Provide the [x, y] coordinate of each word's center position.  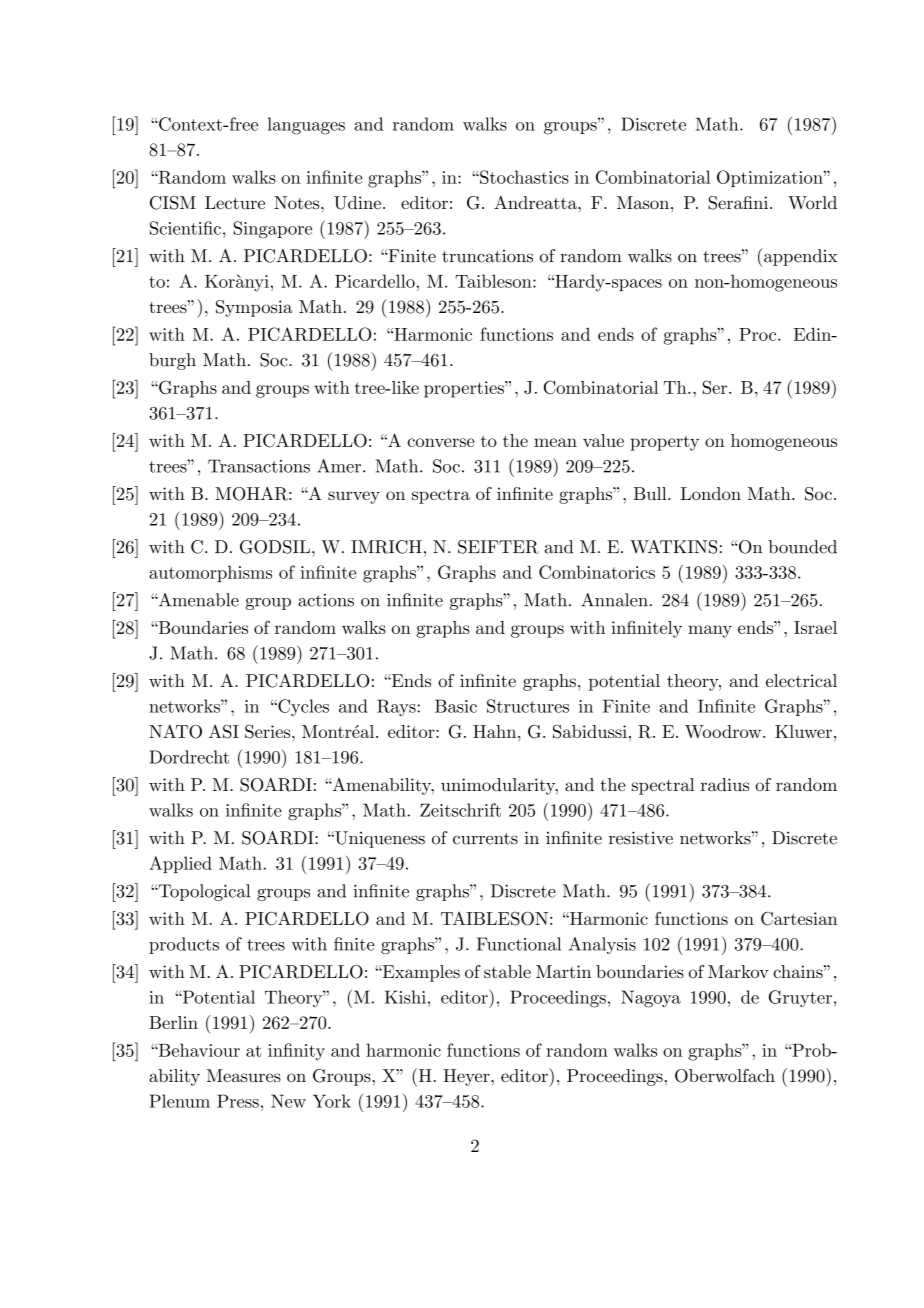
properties [465, 389]
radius [725, 784]
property [664, 443]
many [710, 631]
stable [507, 971]
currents [485, 839]
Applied [180, 864]
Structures [528, 706]
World [812, 202]
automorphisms [210, 573]
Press [238, 1101]
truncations [487, 256]
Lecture [235, 202]
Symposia [254, 308]
